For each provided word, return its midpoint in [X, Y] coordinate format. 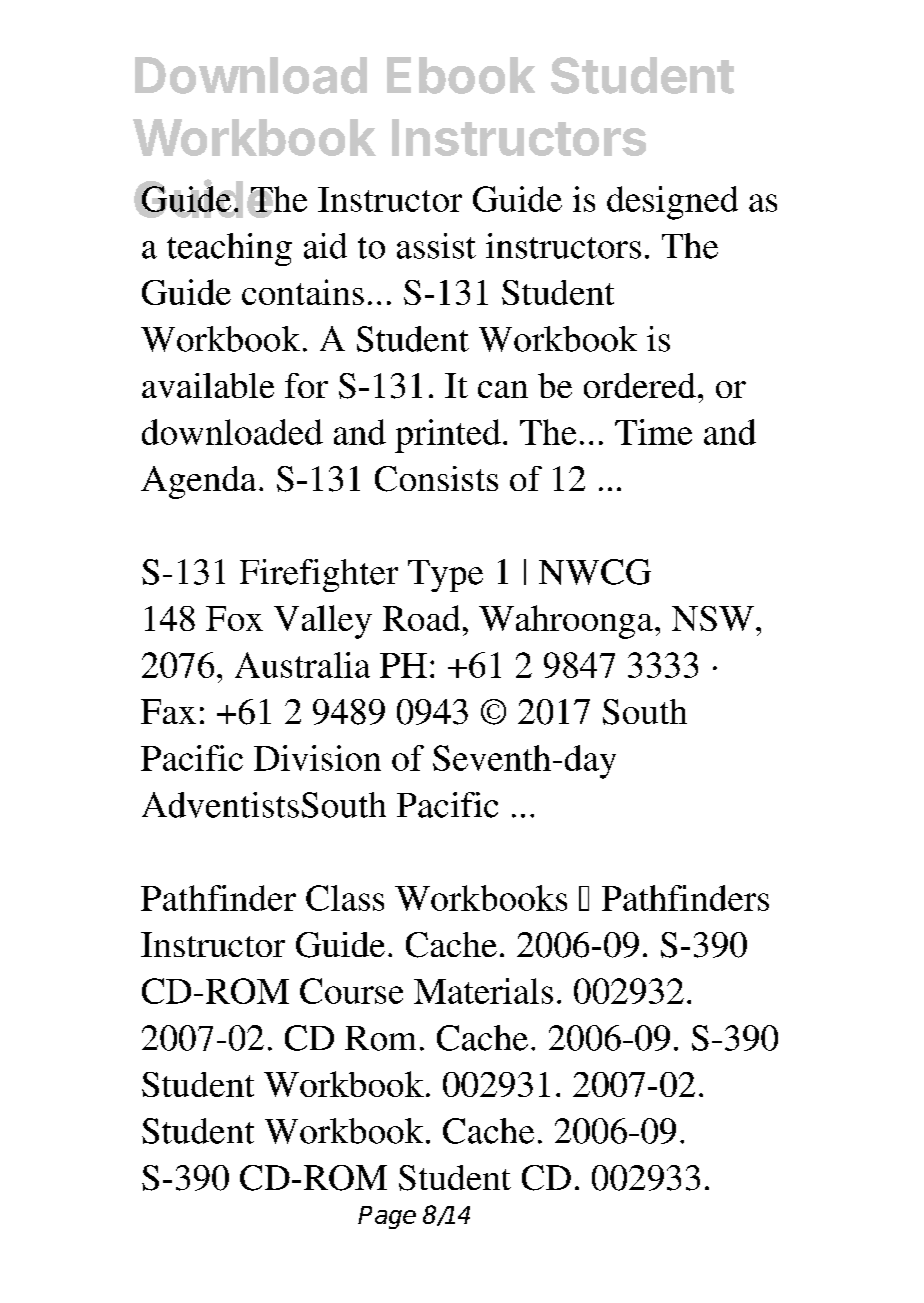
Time [653, 432]
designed [672, 203]
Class [345, 898]
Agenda [198, 482]
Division [317, 758]
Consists [436, 479]
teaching [229, 249]
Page [387, 1217]
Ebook [461, 75]
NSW [713, 618]
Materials [483, 991]
